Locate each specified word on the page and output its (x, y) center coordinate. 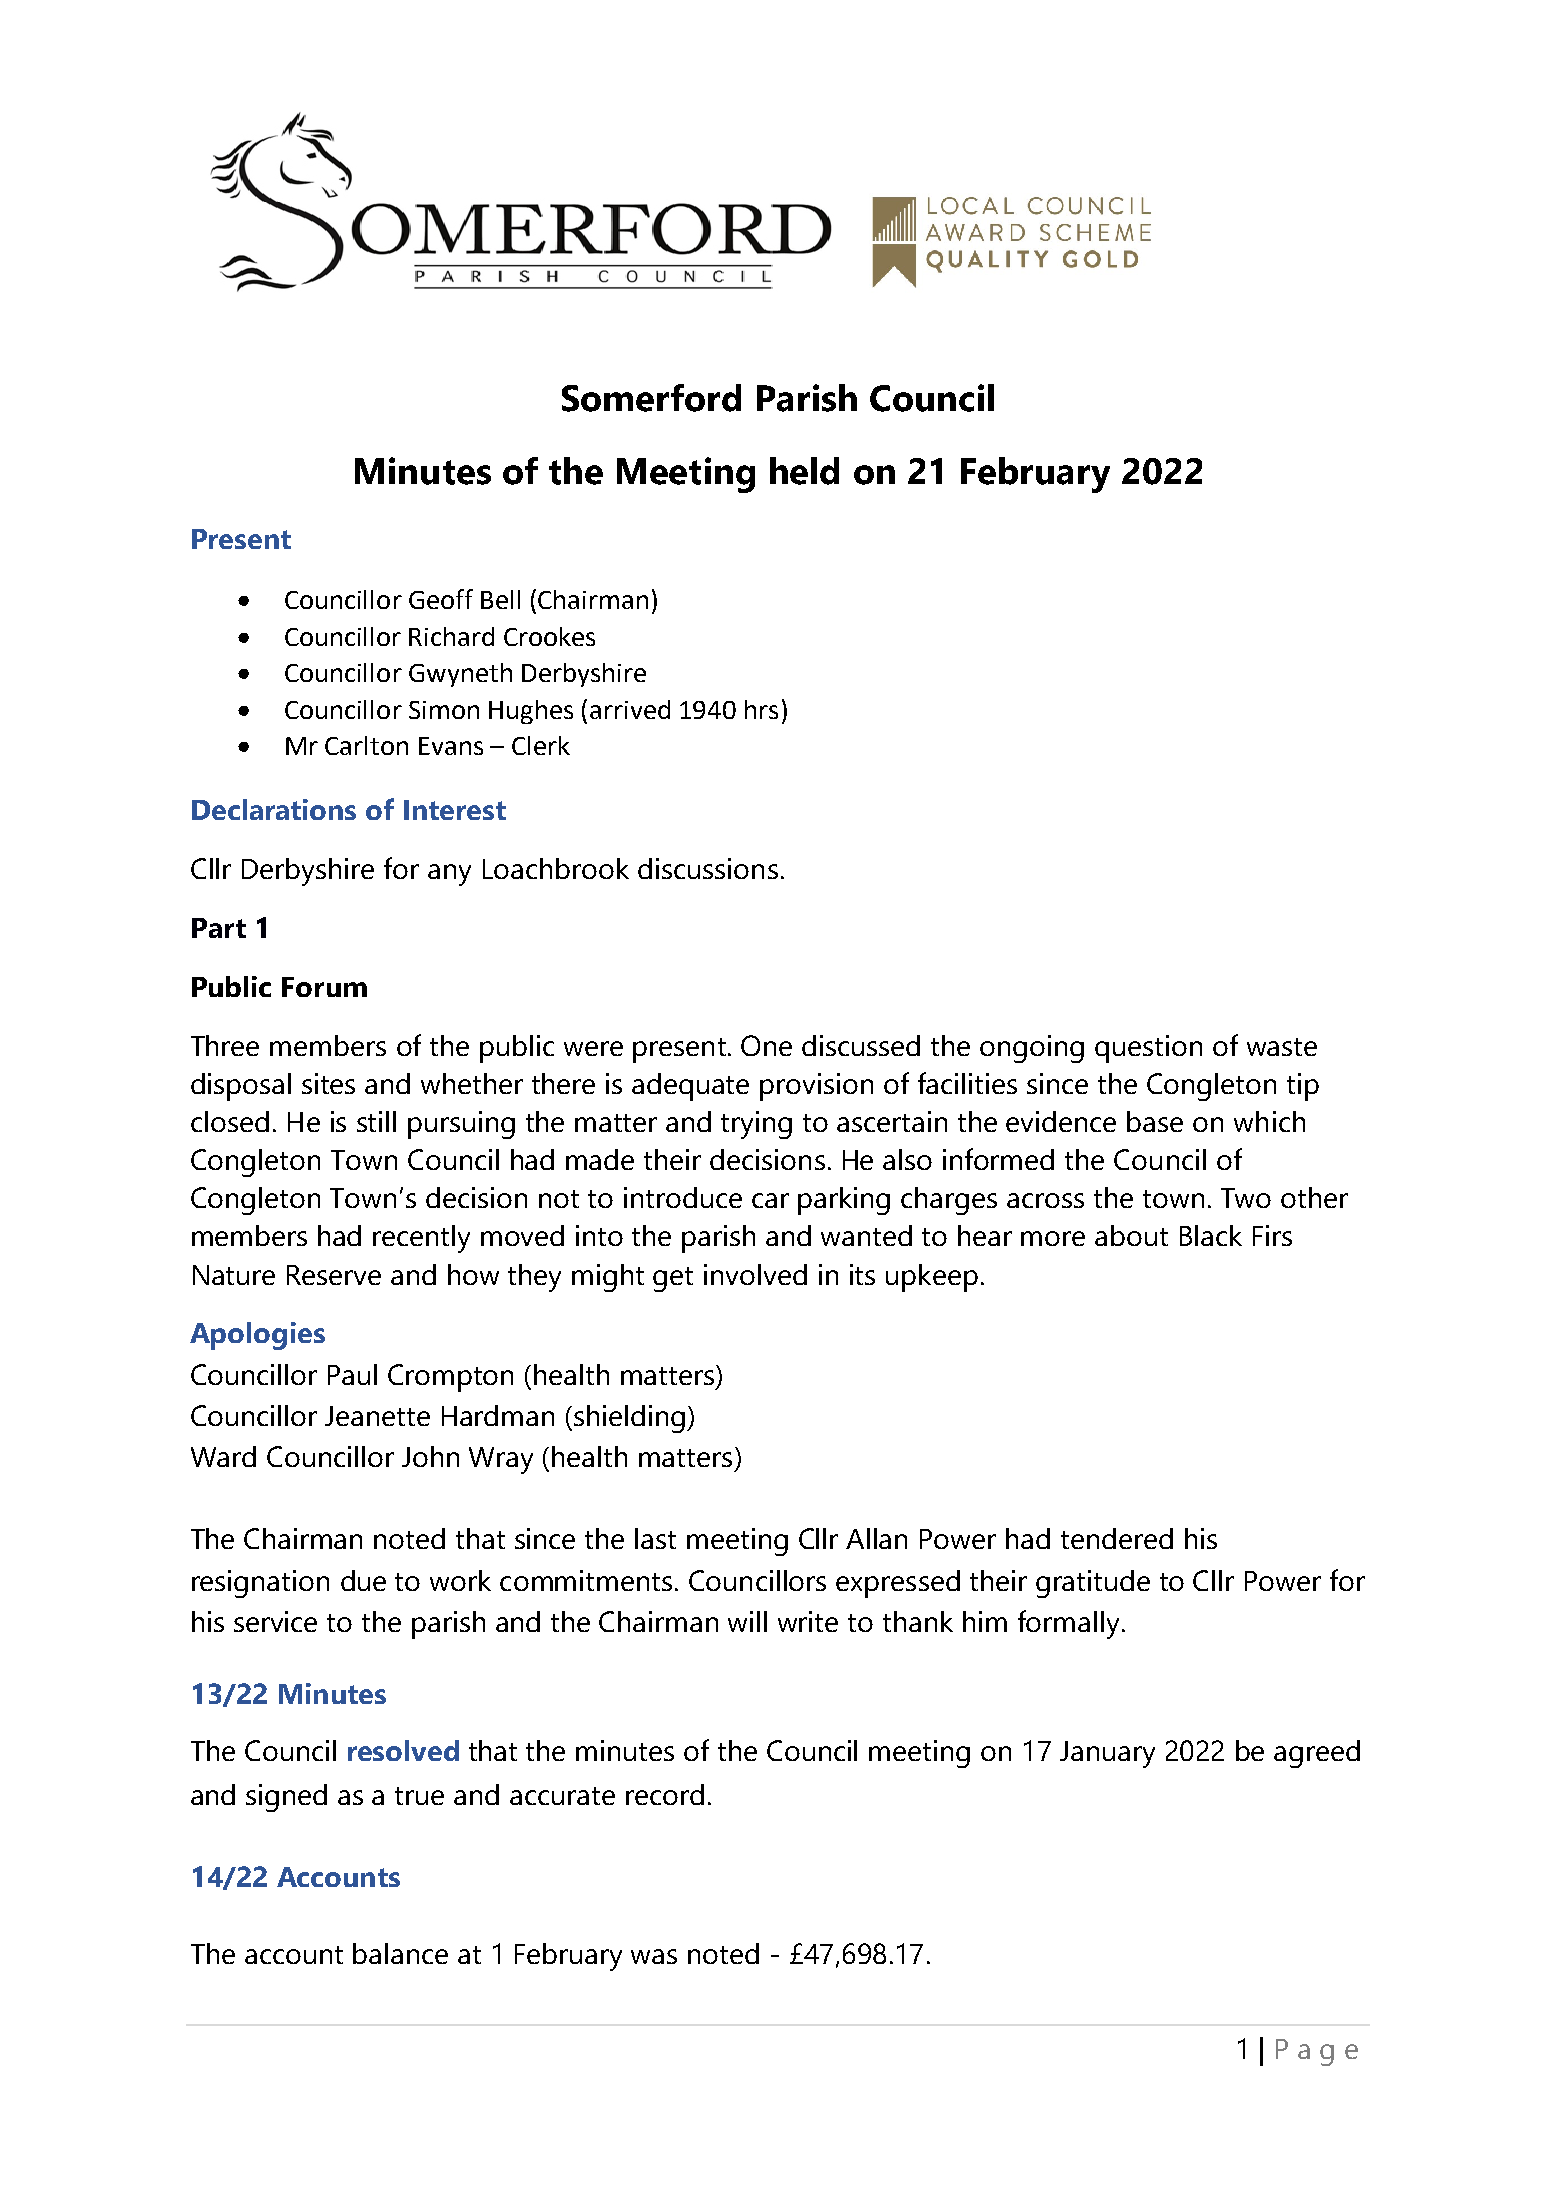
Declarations (274, 809)
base (1155, 1121)
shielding (631, 1419)
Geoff (441, 599)
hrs (761, 709)
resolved (403, 1750)
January (1107, 1754)
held (804, 471)
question (1148, 1049)
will (747, 1621)
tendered (1117, 1538)
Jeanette (377, 1416)
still (376, 1121)
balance (400, 1953)
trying (756, 1125)
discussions (708, 868)
